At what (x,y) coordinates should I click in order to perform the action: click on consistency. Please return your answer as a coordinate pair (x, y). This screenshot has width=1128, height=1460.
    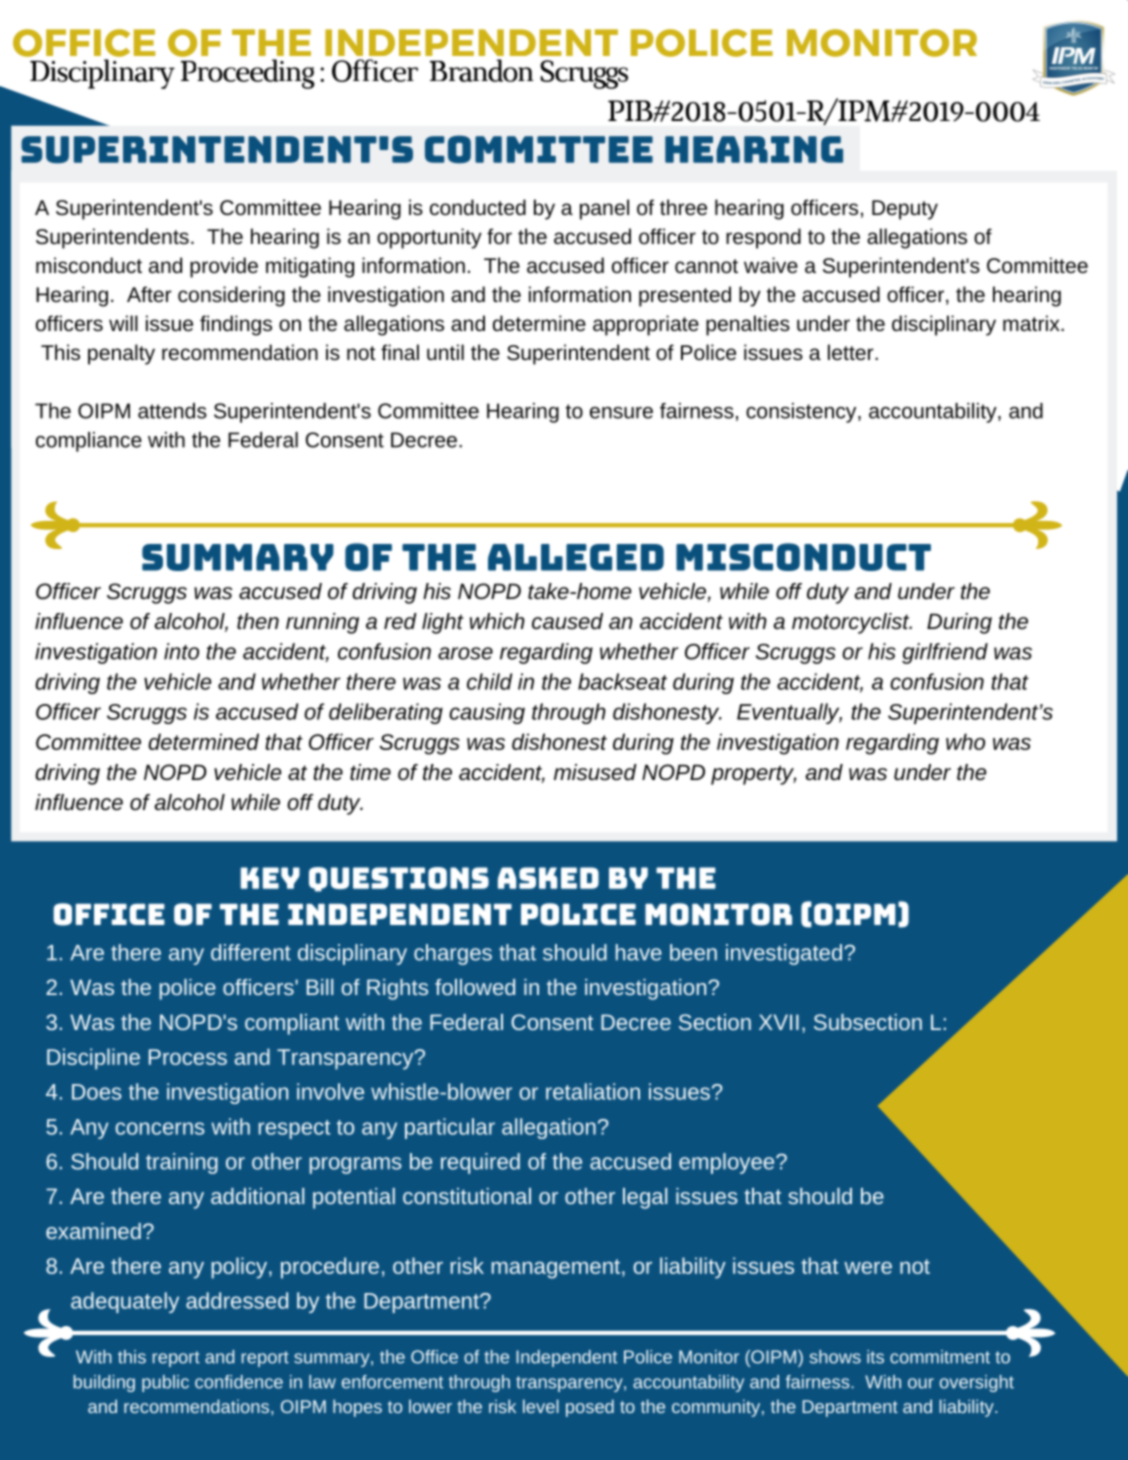
    Looking at the image, I should click on (802, 413).
